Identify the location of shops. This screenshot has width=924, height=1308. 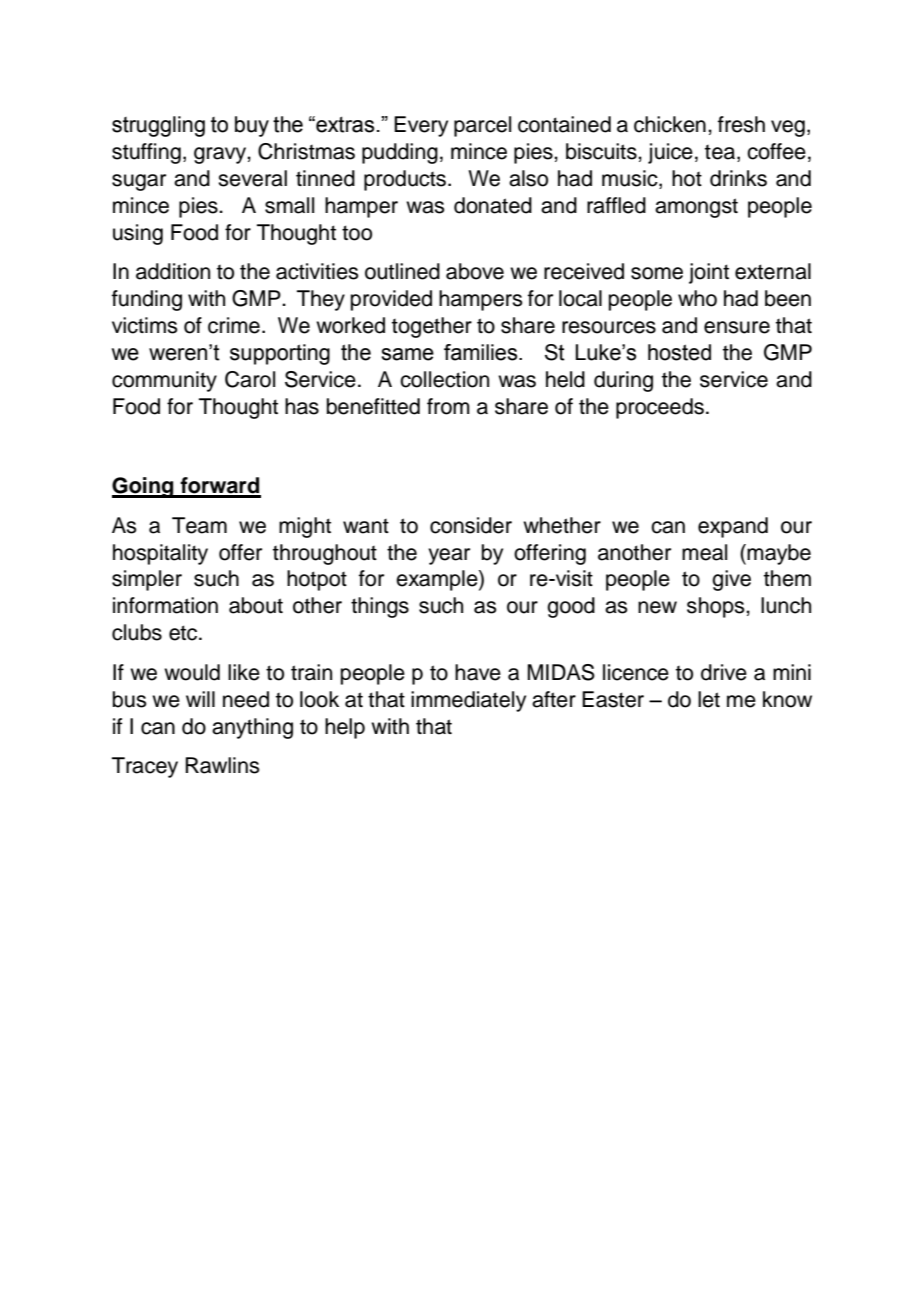
(717, 607).
